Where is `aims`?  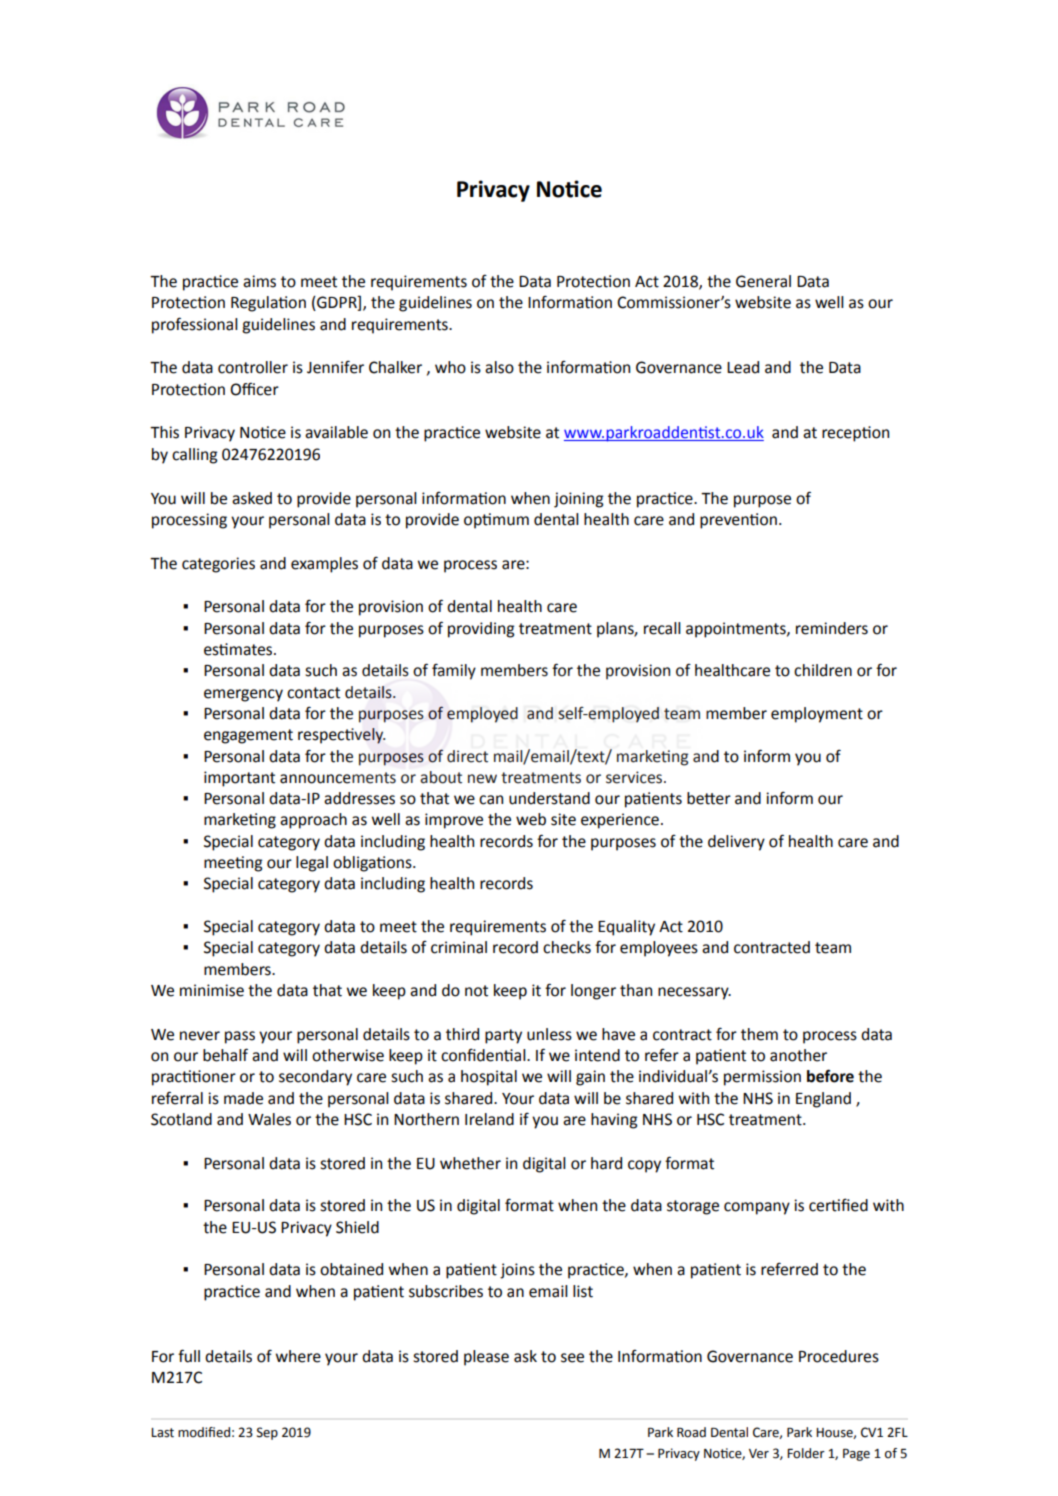 aims is located at coordinates (259, 281).
